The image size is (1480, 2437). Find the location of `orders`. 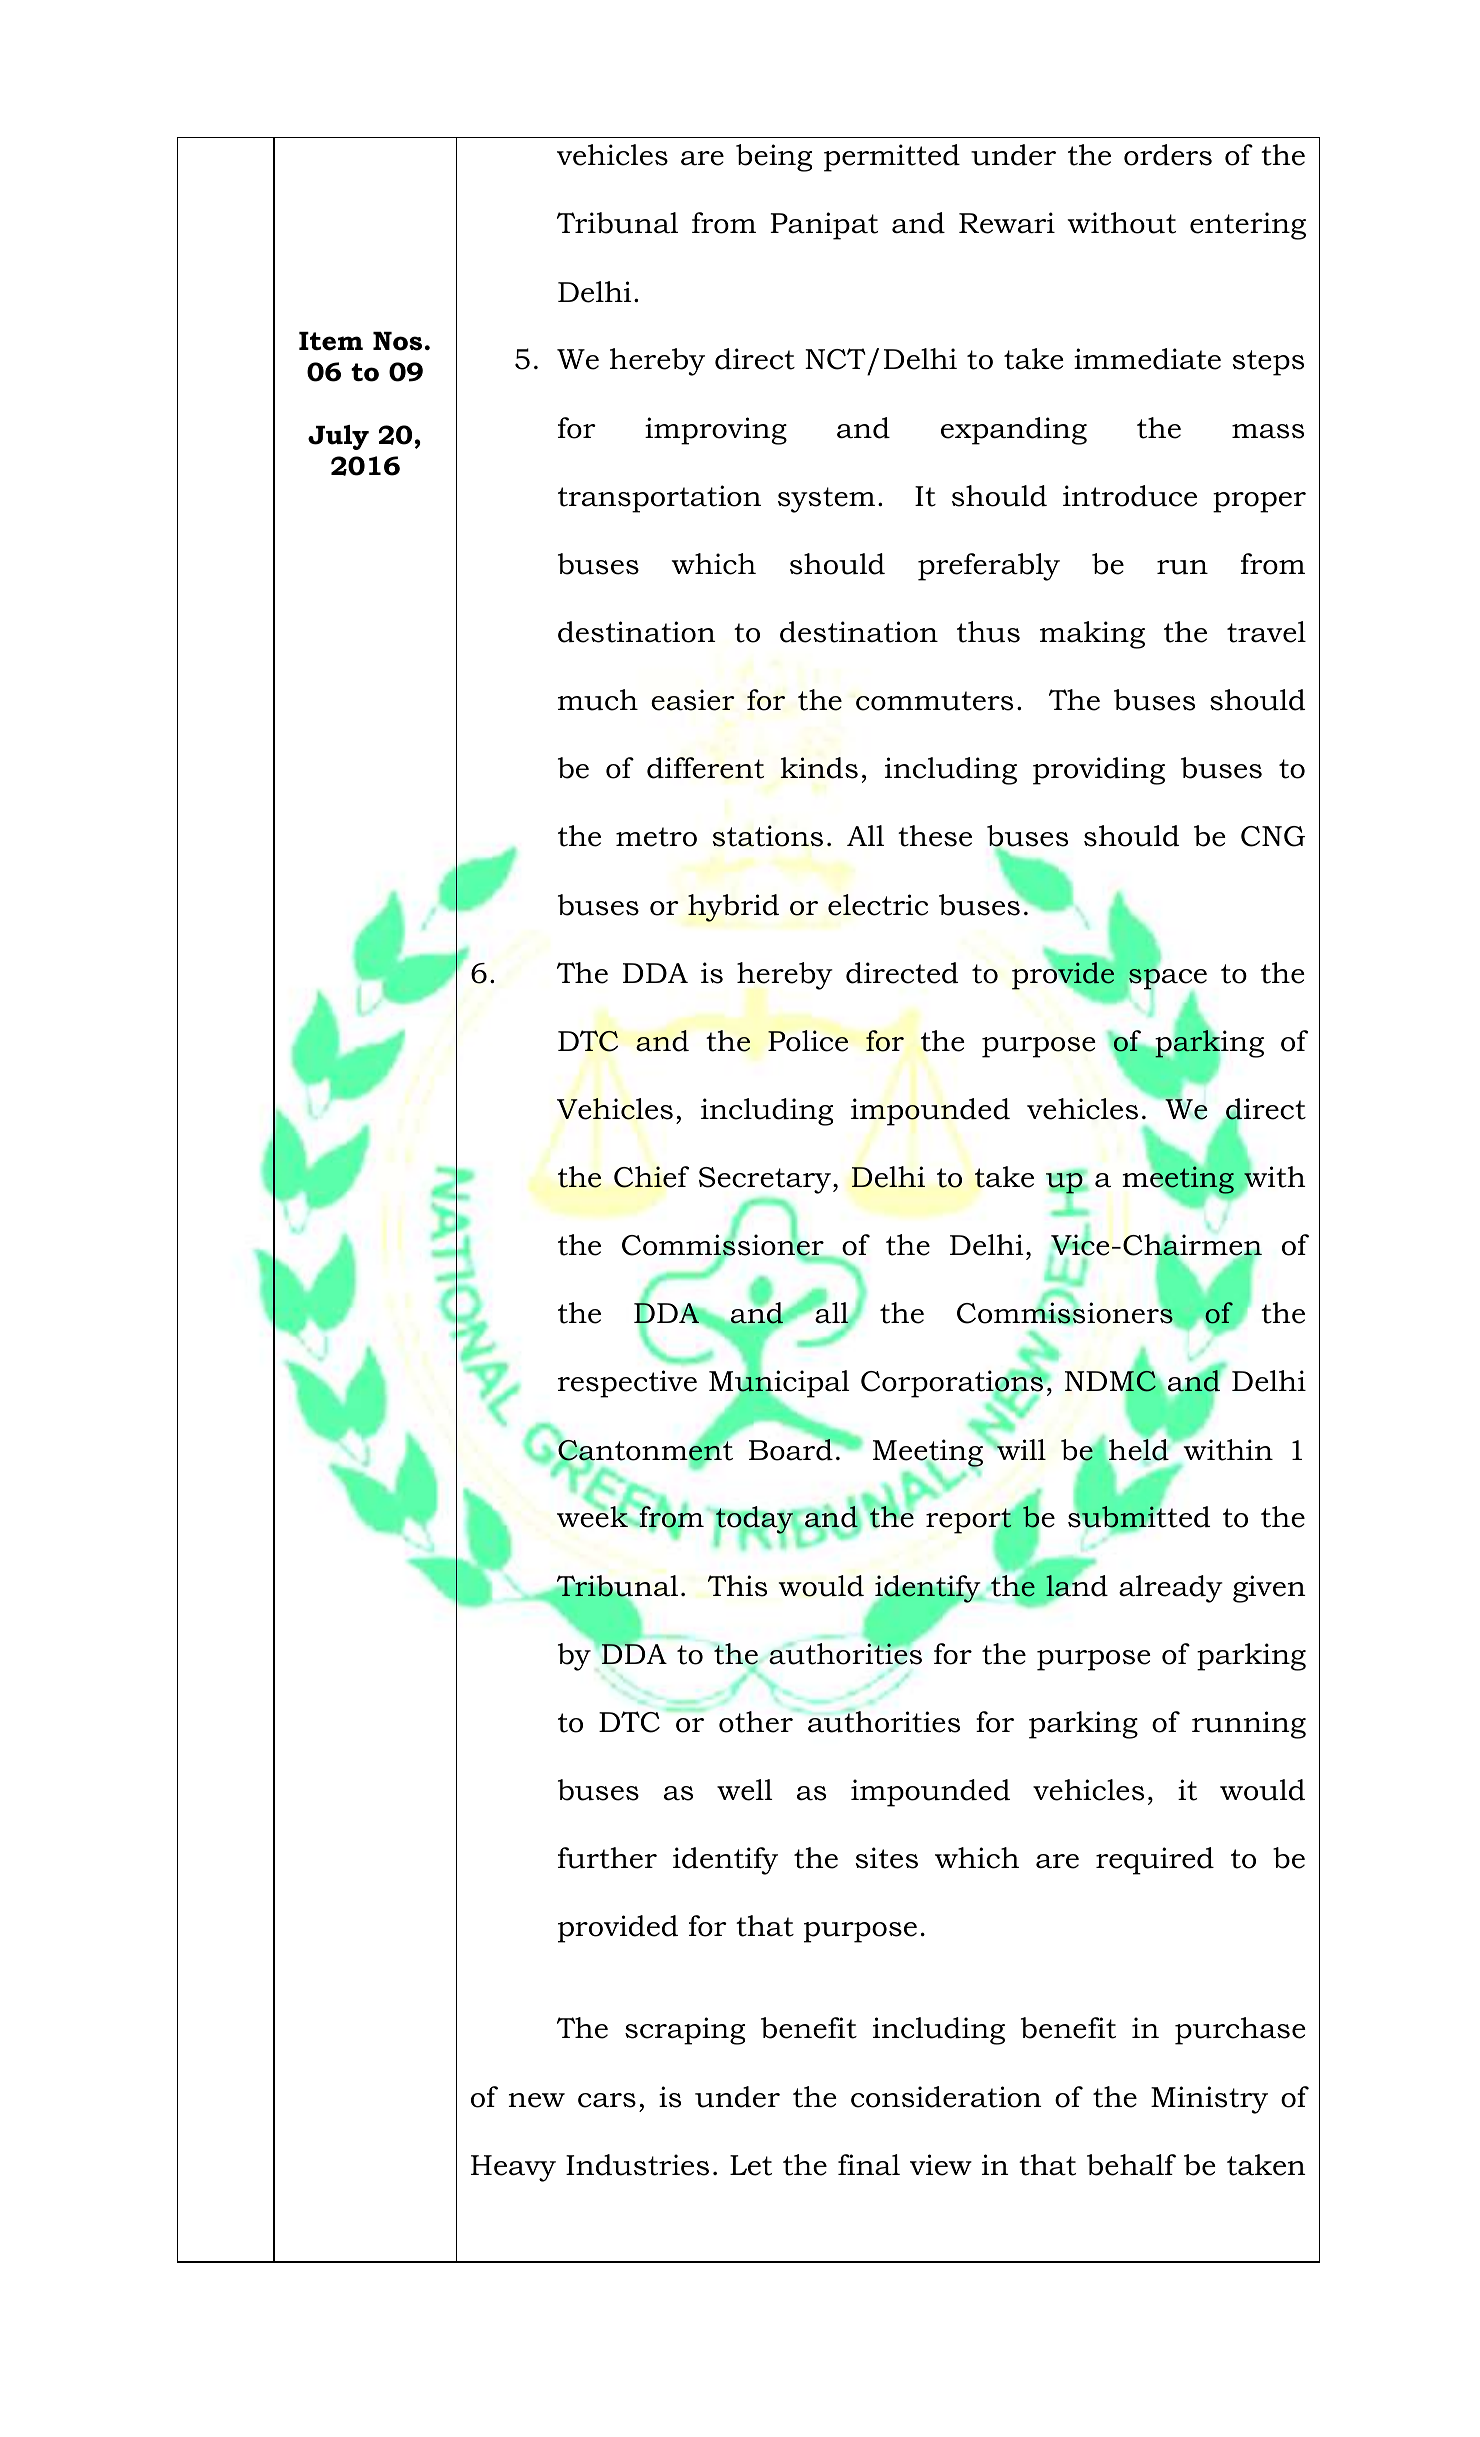

orders is located at coordinates (1168, 155).
